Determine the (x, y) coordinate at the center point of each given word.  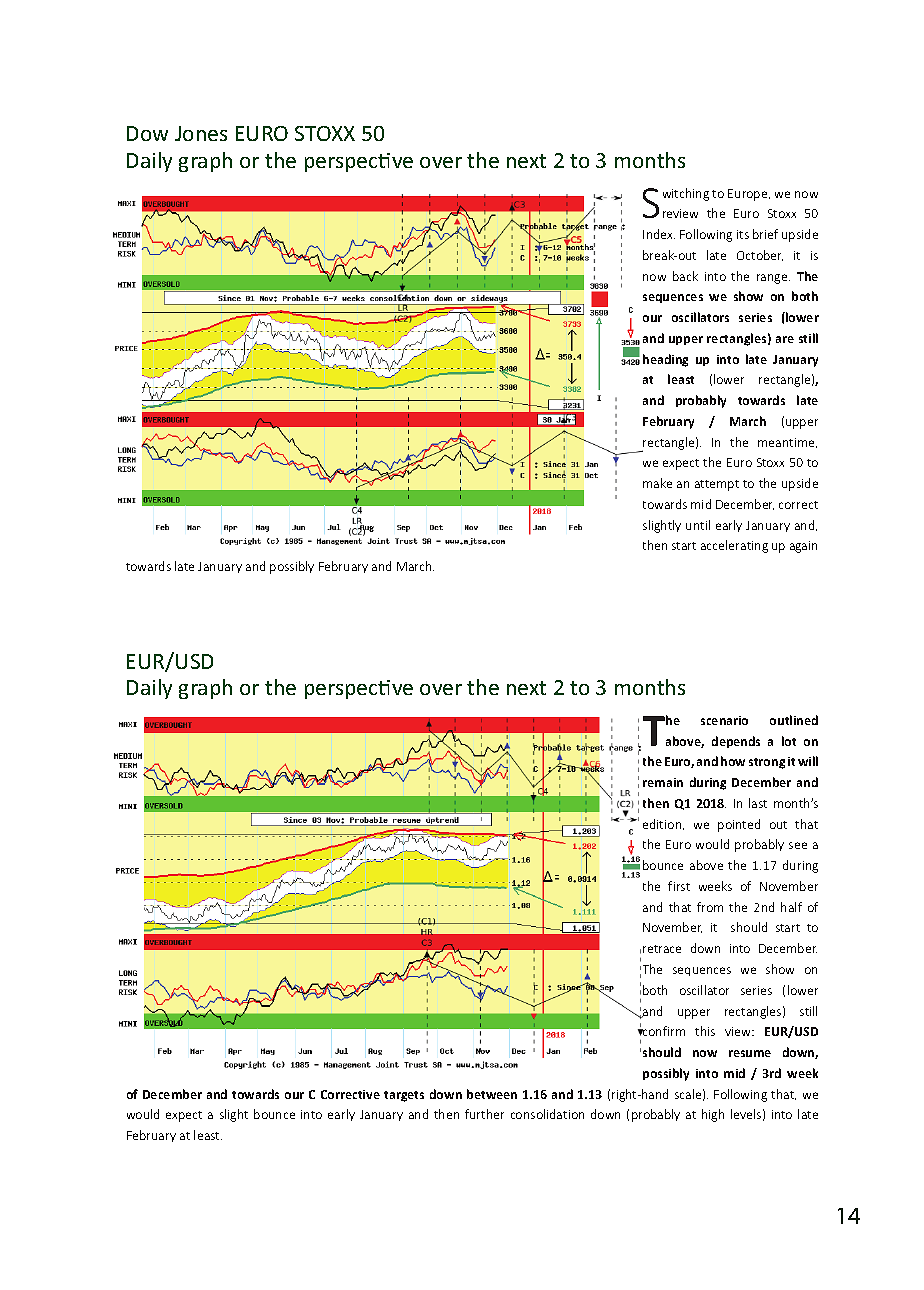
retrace (662, 949)
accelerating (734, 546)
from (710, 907)
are (785, 339)
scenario (724, 720)
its (743, 234)
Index (659, 234)
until (698, 525)
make (657, 483)
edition (663, 824)
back (685, 276)
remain (663, 782)
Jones (201, 133)
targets (404, 1096)
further (484, 1114)
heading (665, 360)
